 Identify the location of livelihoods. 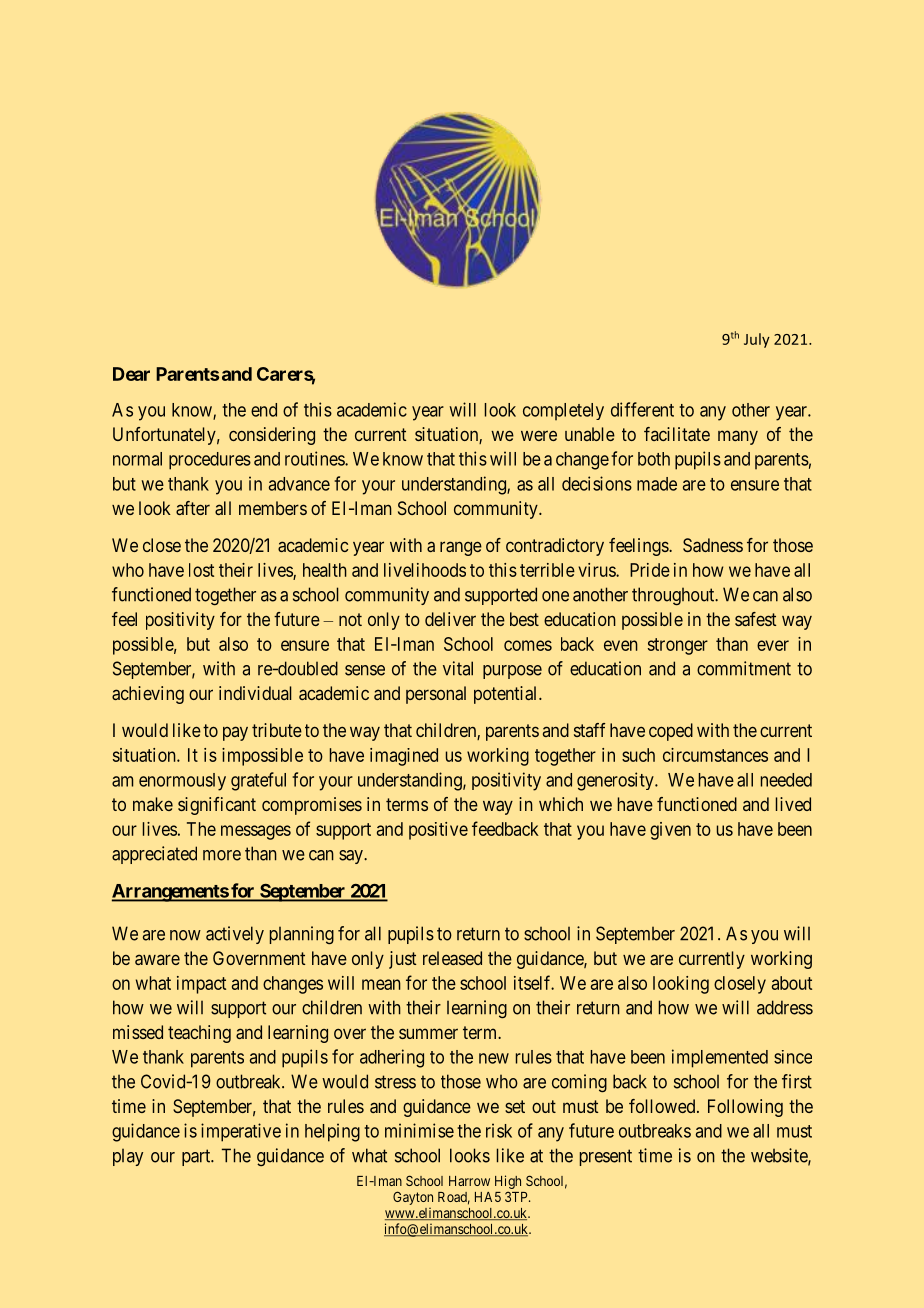
(425, 570).
